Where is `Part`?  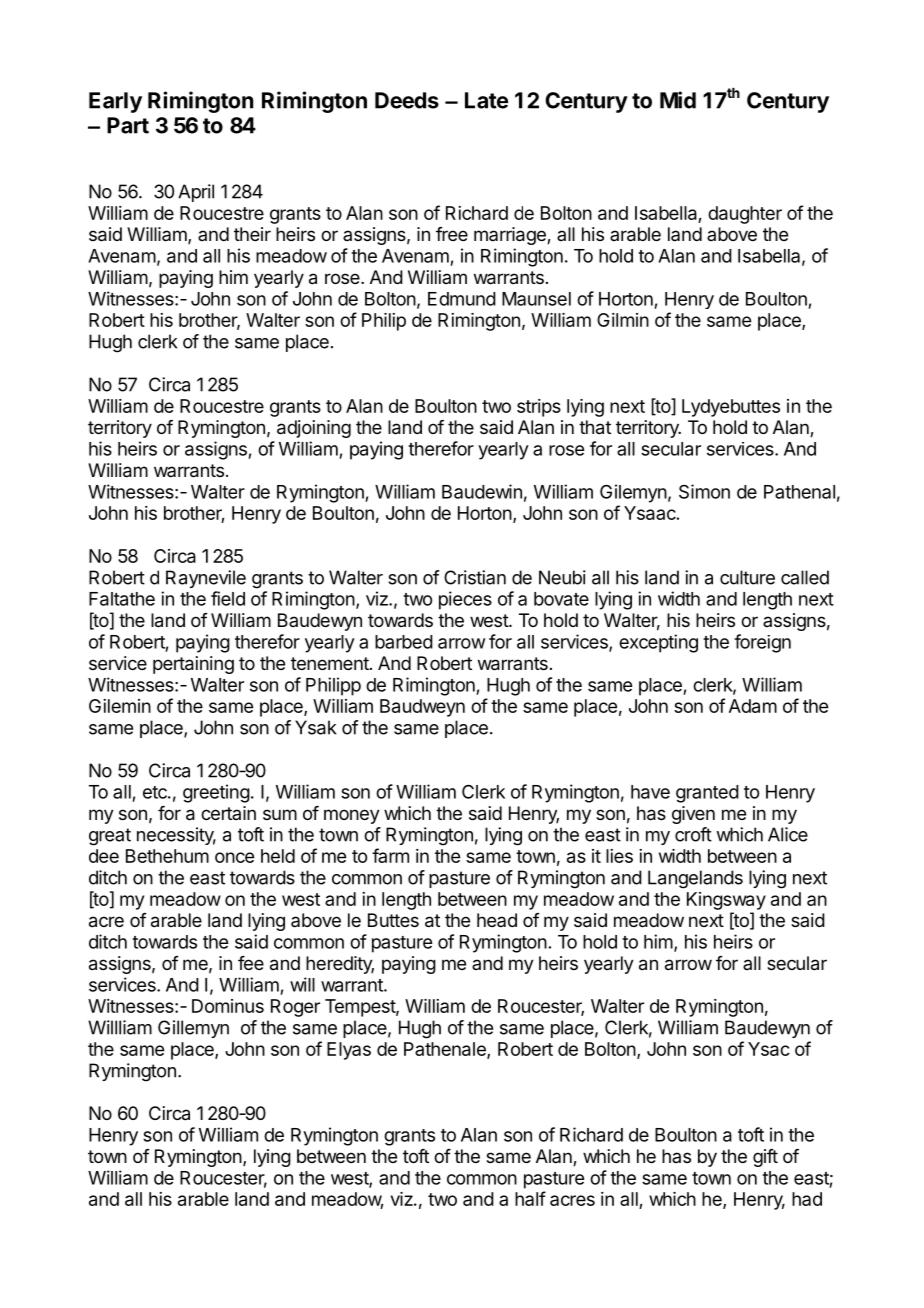 Part is located at coordinates (128, 125).
